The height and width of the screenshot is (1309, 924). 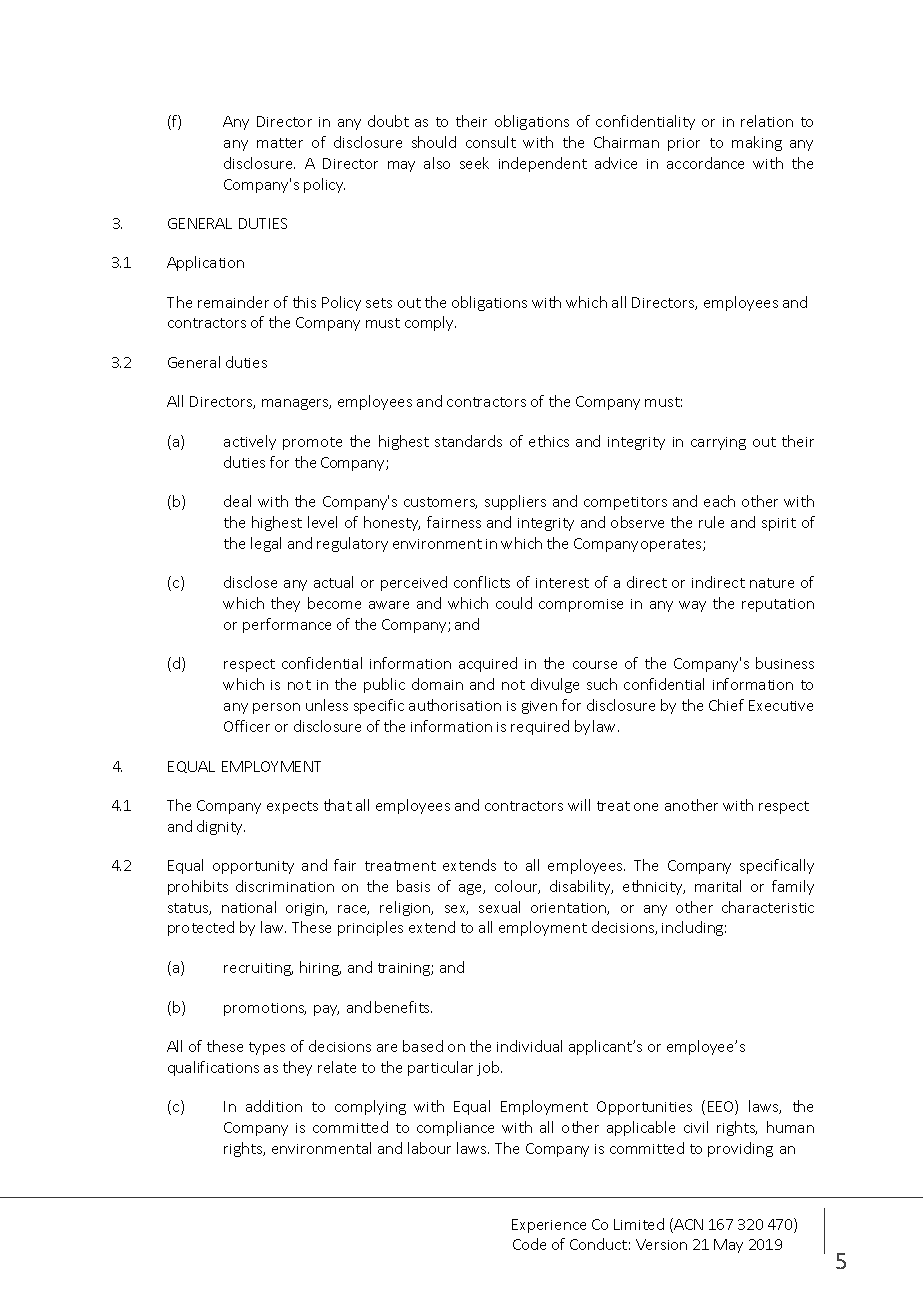 I want to click on accordance, so click(x=705, y=163).
